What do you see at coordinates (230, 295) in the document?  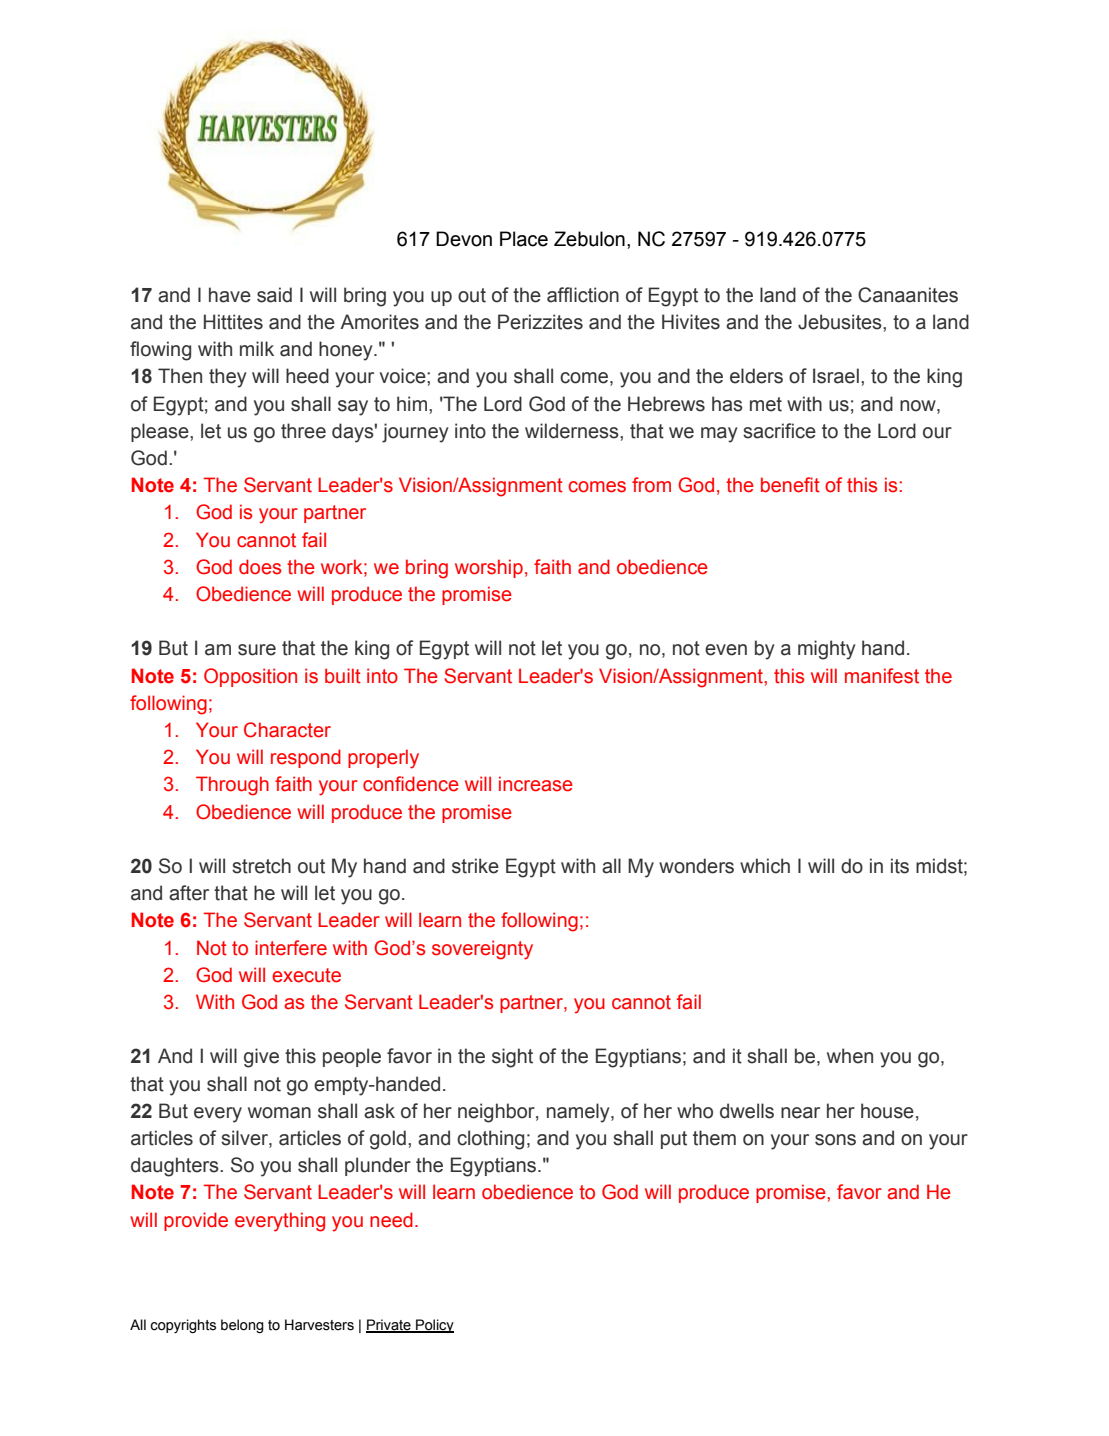 I see `have` at bounding box center [230, 295].
